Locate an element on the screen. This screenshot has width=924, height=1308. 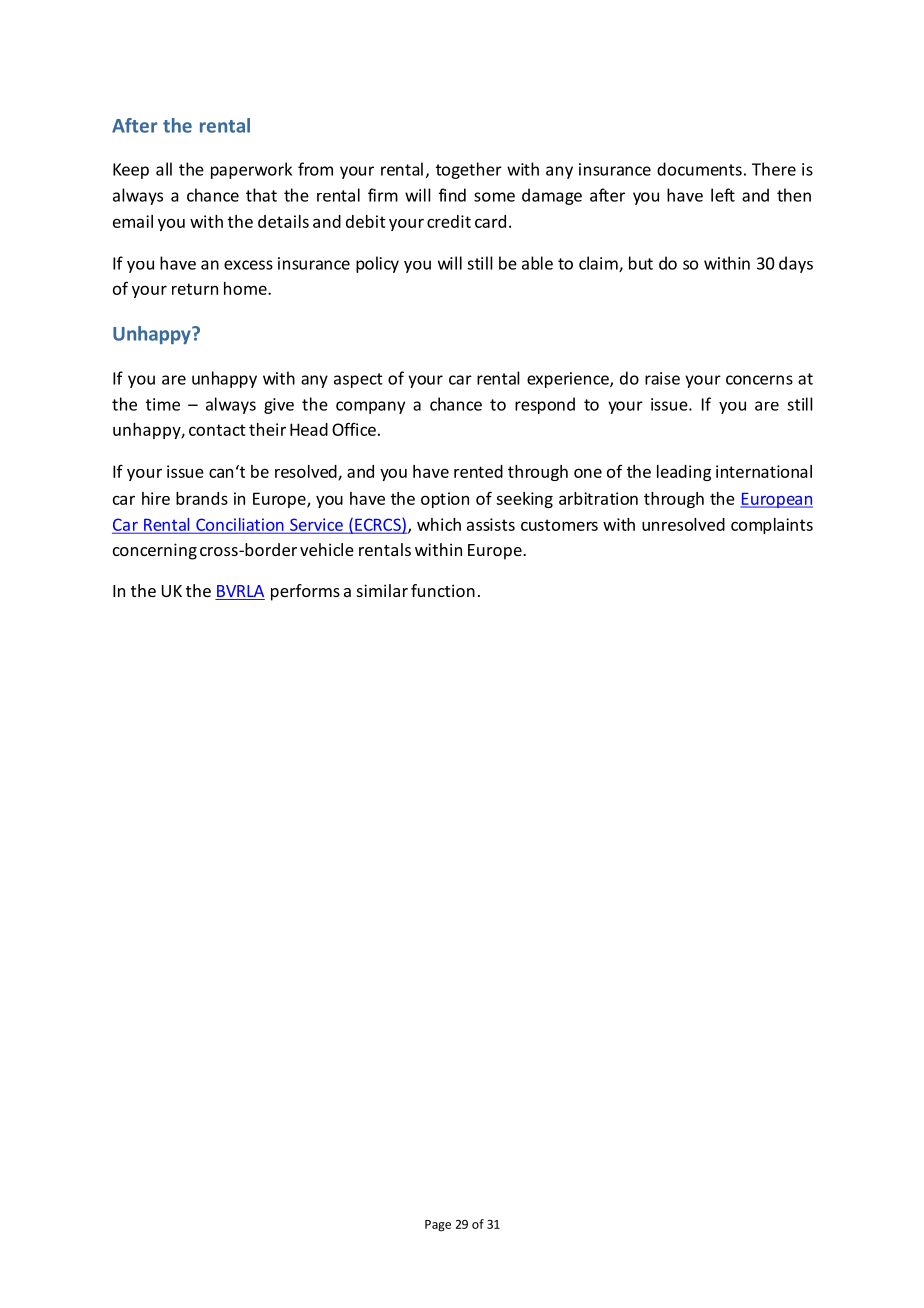
customers is located at coordinates (559, 525).
